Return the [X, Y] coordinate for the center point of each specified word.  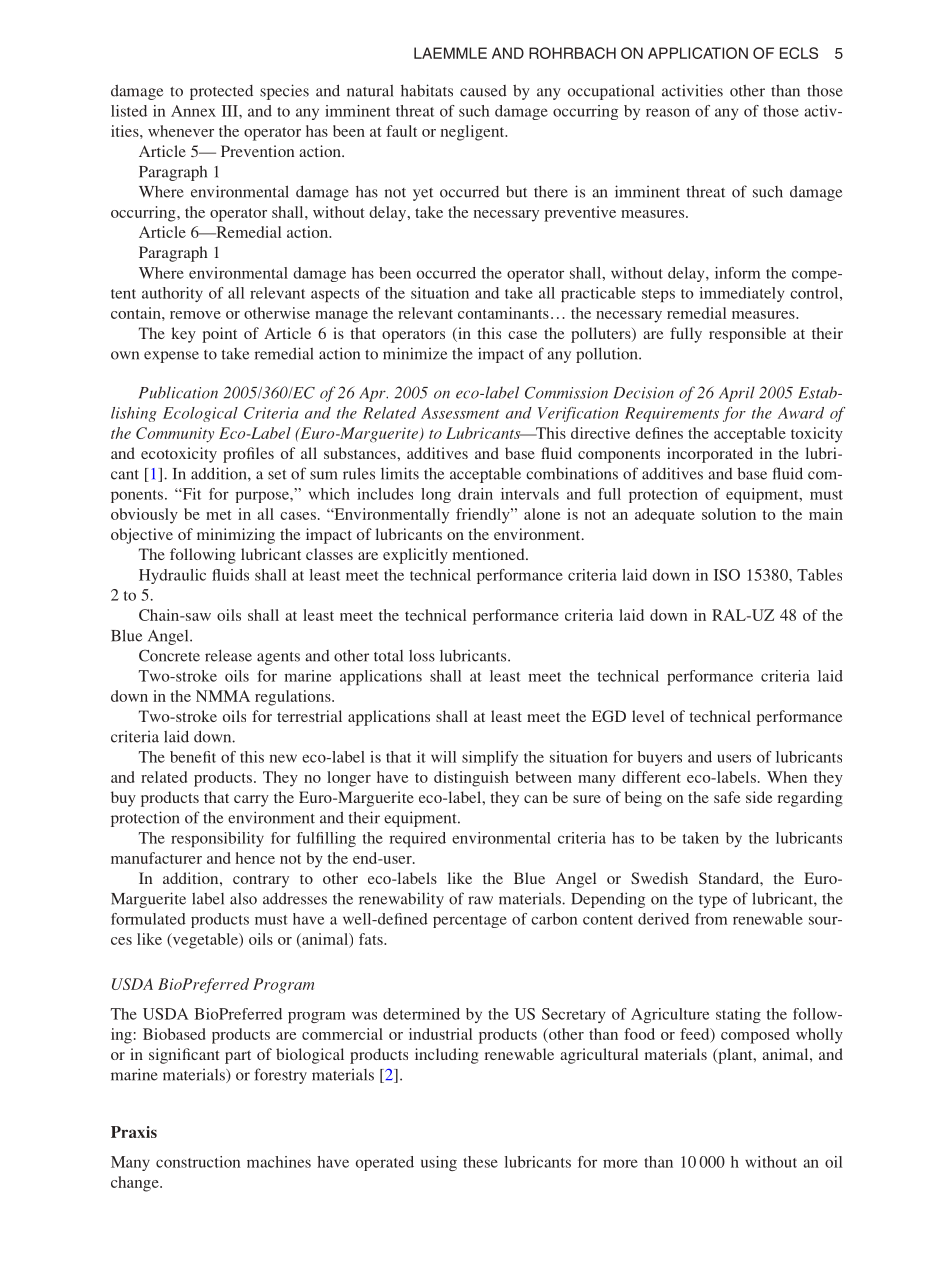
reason [668, 112]
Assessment [460, 413]
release [228, 655]
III [231, 111]
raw [480, 900]
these [480, 1162]
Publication [178, 392]
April [737, 394]
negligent [474, 133]
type [713, 901]
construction [198, 1162]
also [243, 899]
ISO [727, 575]
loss [422, 656]
